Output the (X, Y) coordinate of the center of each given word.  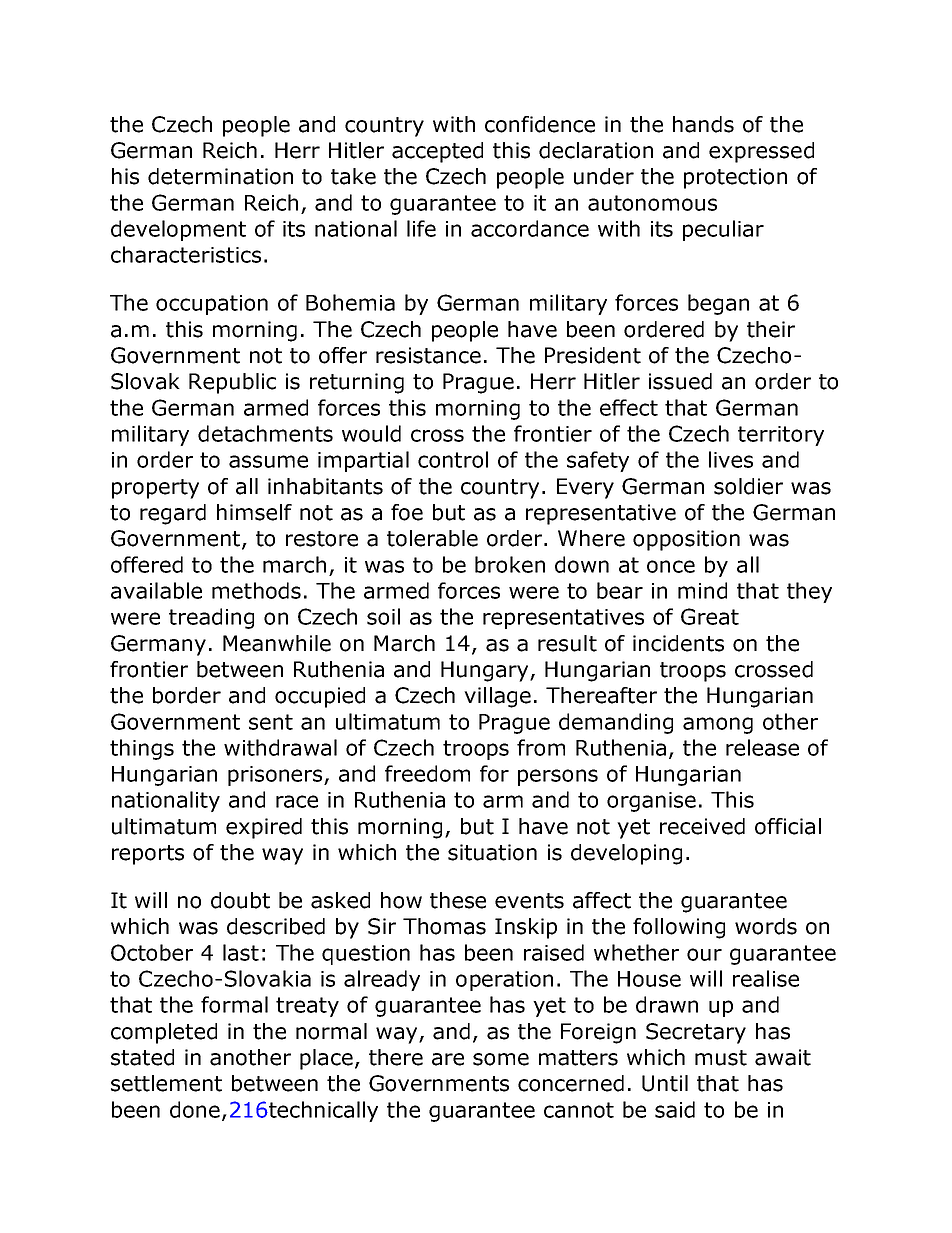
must (721, 1058)
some (501, 1059)
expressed (761, 152)
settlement (166, 1083)
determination (220, 176)
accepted (437, 152)
